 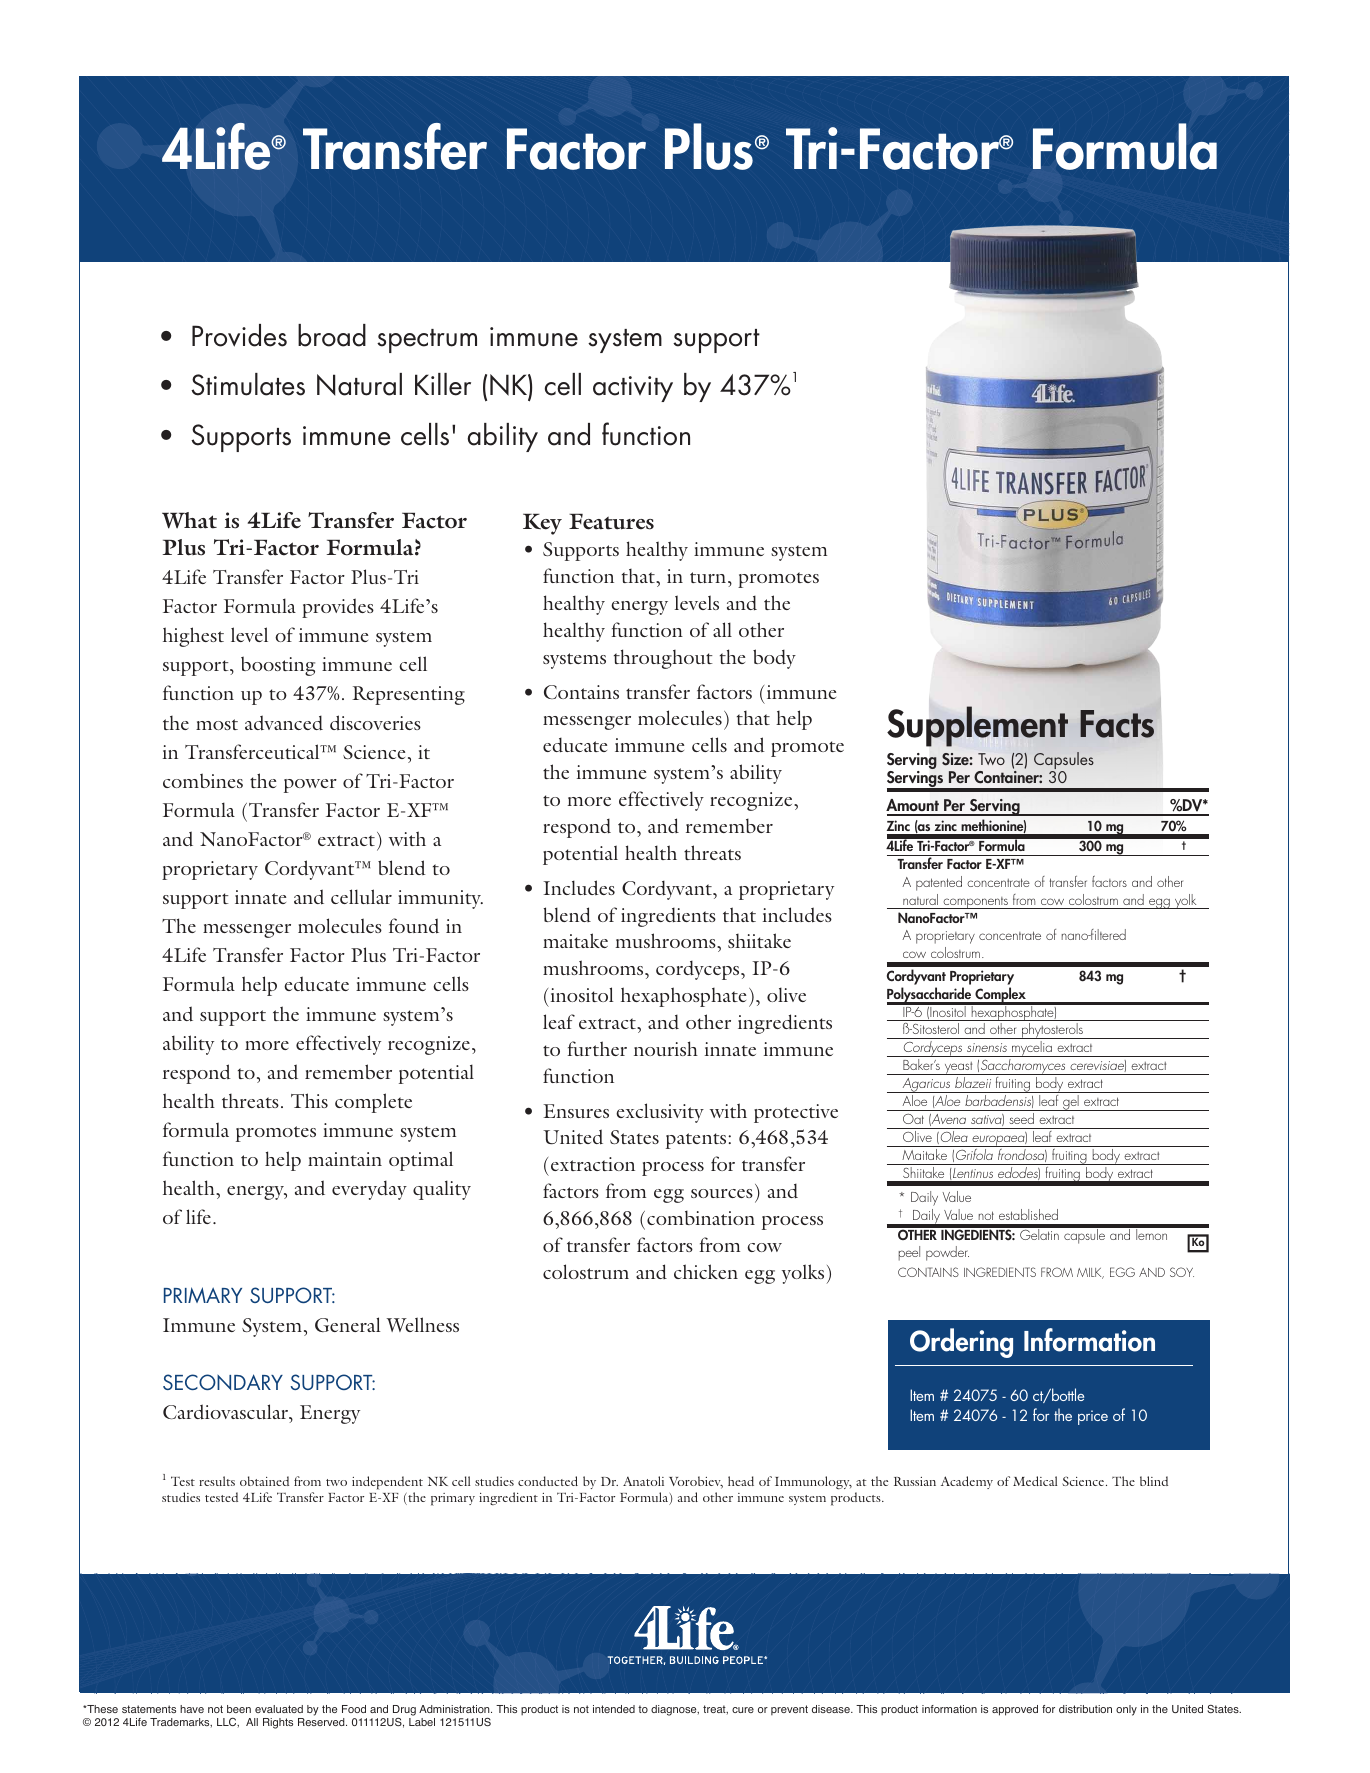 I want to click on turn, so click(x=709, y=577).
